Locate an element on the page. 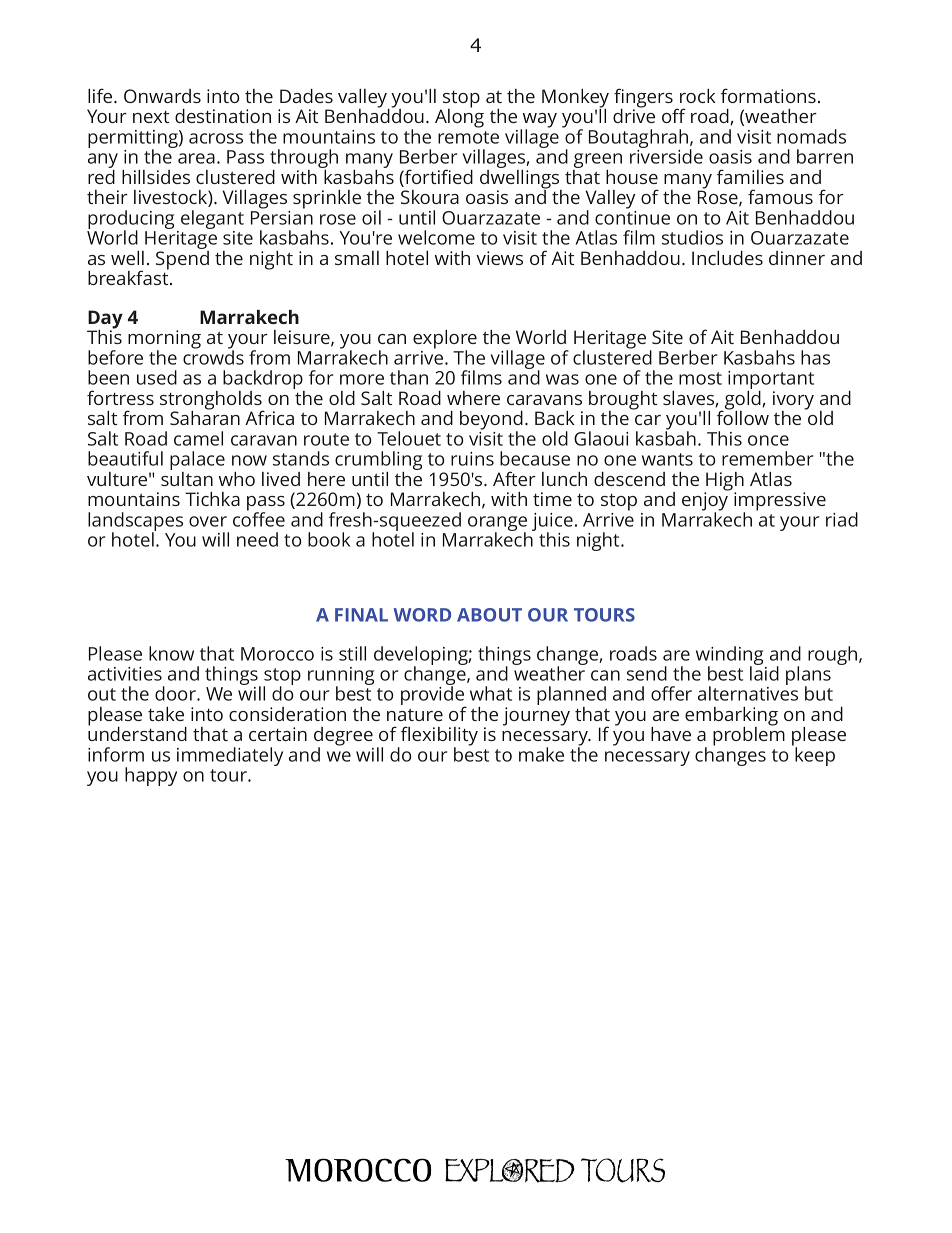 The height and width of the document is (1233, 952). Along is located at coordinates (459, 117).
